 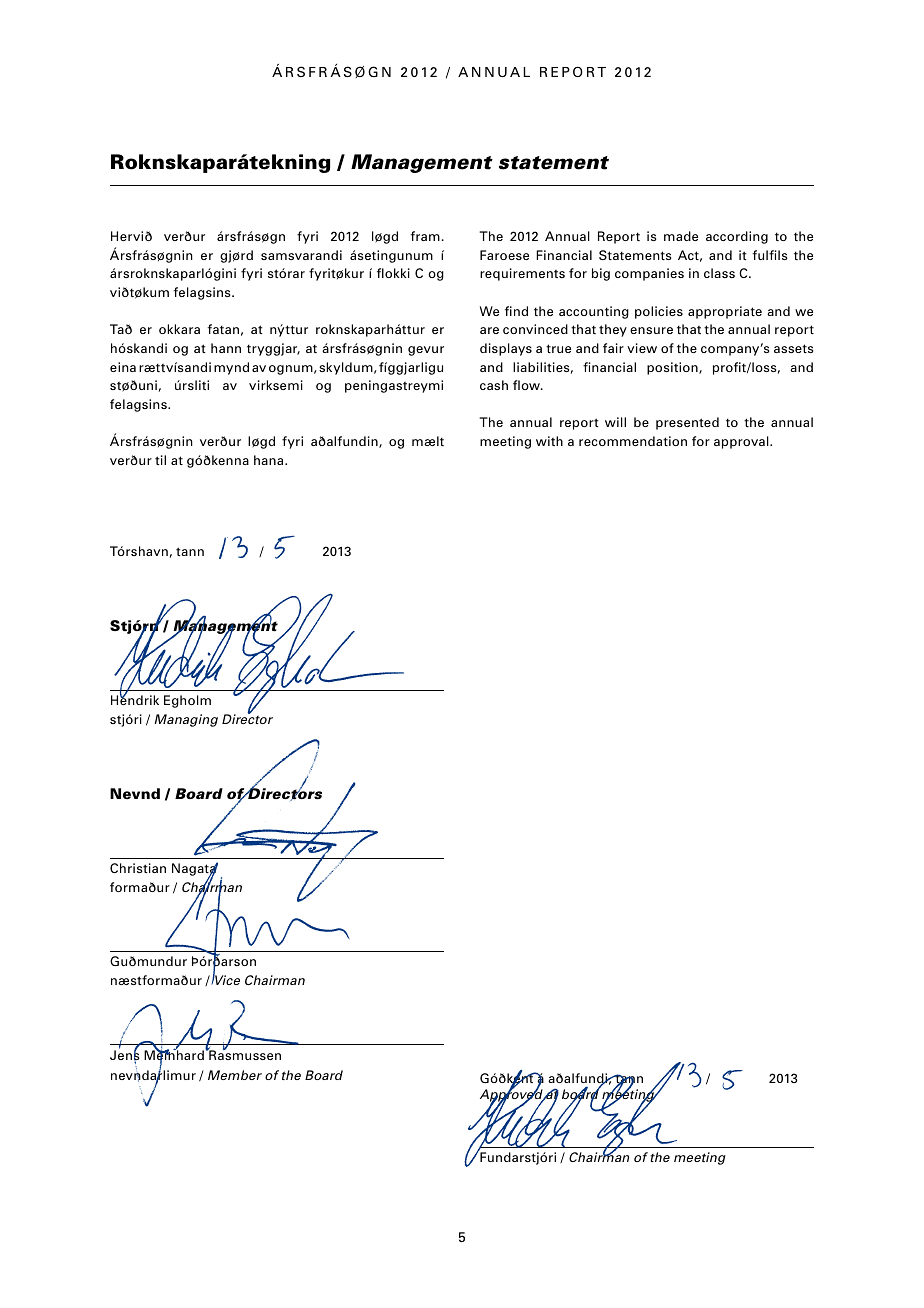 What do you see at coordinates (742, 442) in the screenshot?
I see `approval` at bounding box center [742, 442].
